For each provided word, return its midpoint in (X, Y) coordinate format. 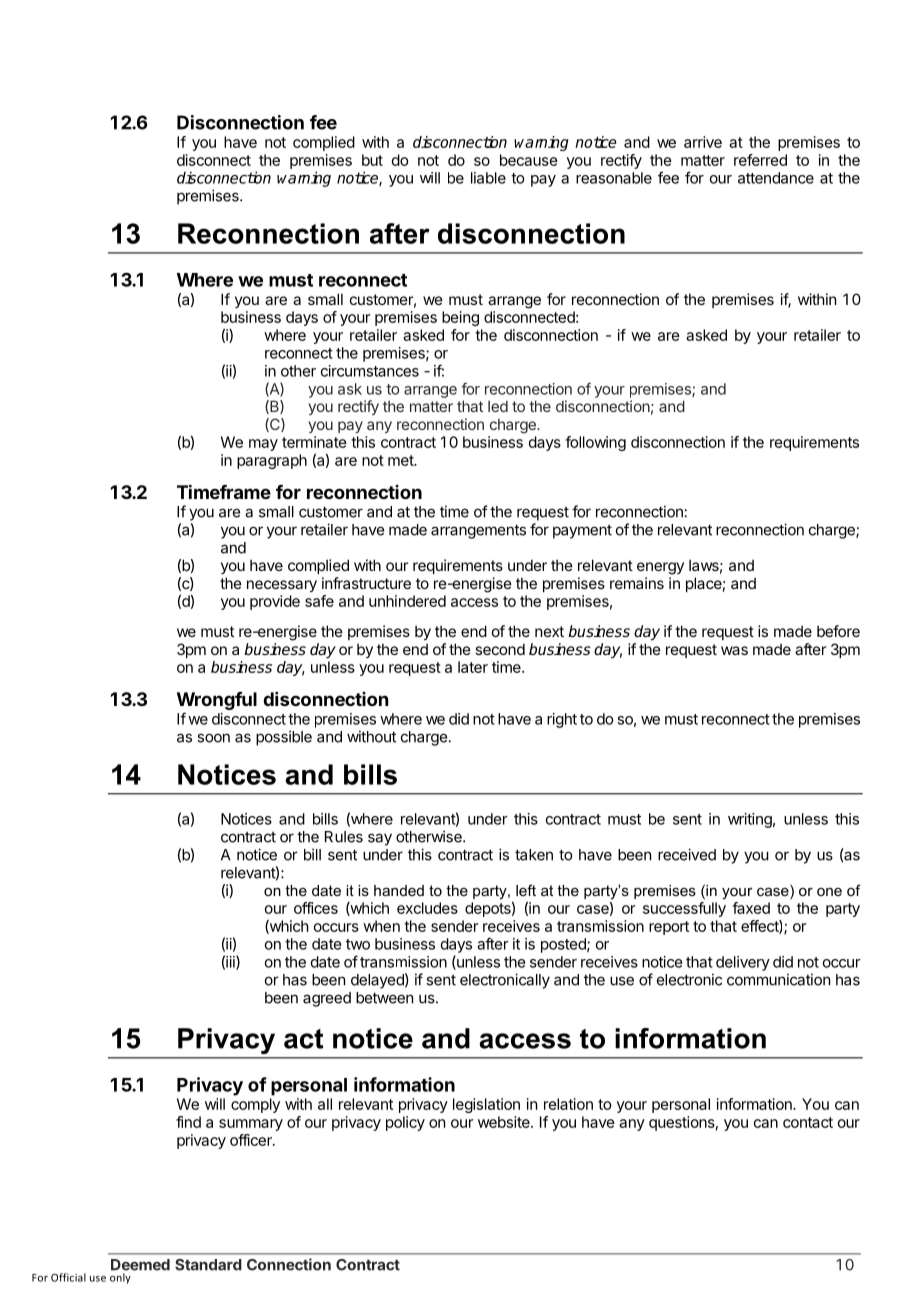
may (263, 445)
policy (405, 1123)
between (384, 998)
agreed (327, 999)
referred (760, 160)
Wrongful (217, 701)
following (595, 443)
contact (808, 1122)
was (734, 650)
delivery (743, 963)
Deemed (140, 1265)
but (372, 160)
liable (488, 178)
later (473, 667)
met (401, 460)
